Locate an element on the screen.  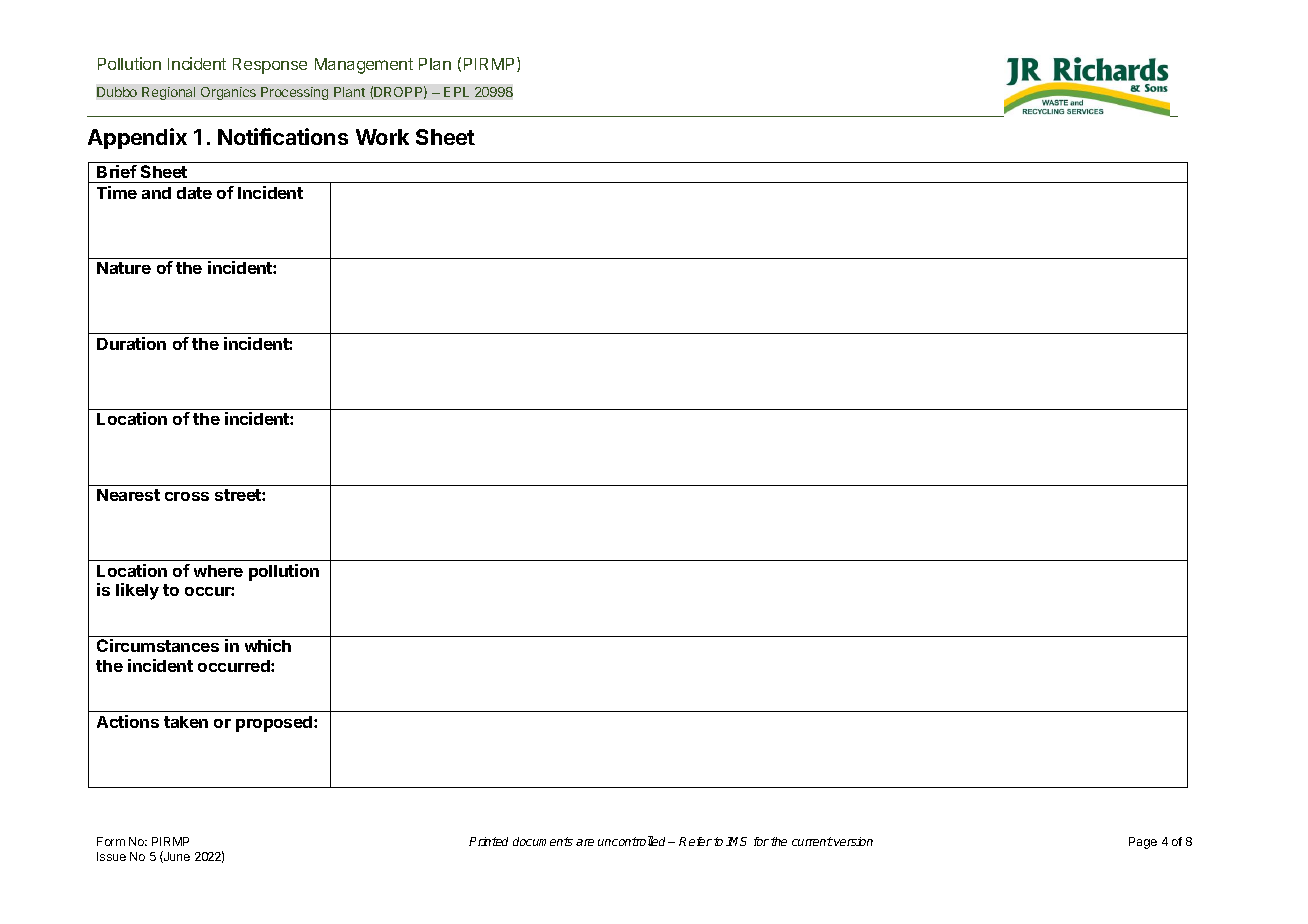
Page is located at coordinates (1143, 843).
